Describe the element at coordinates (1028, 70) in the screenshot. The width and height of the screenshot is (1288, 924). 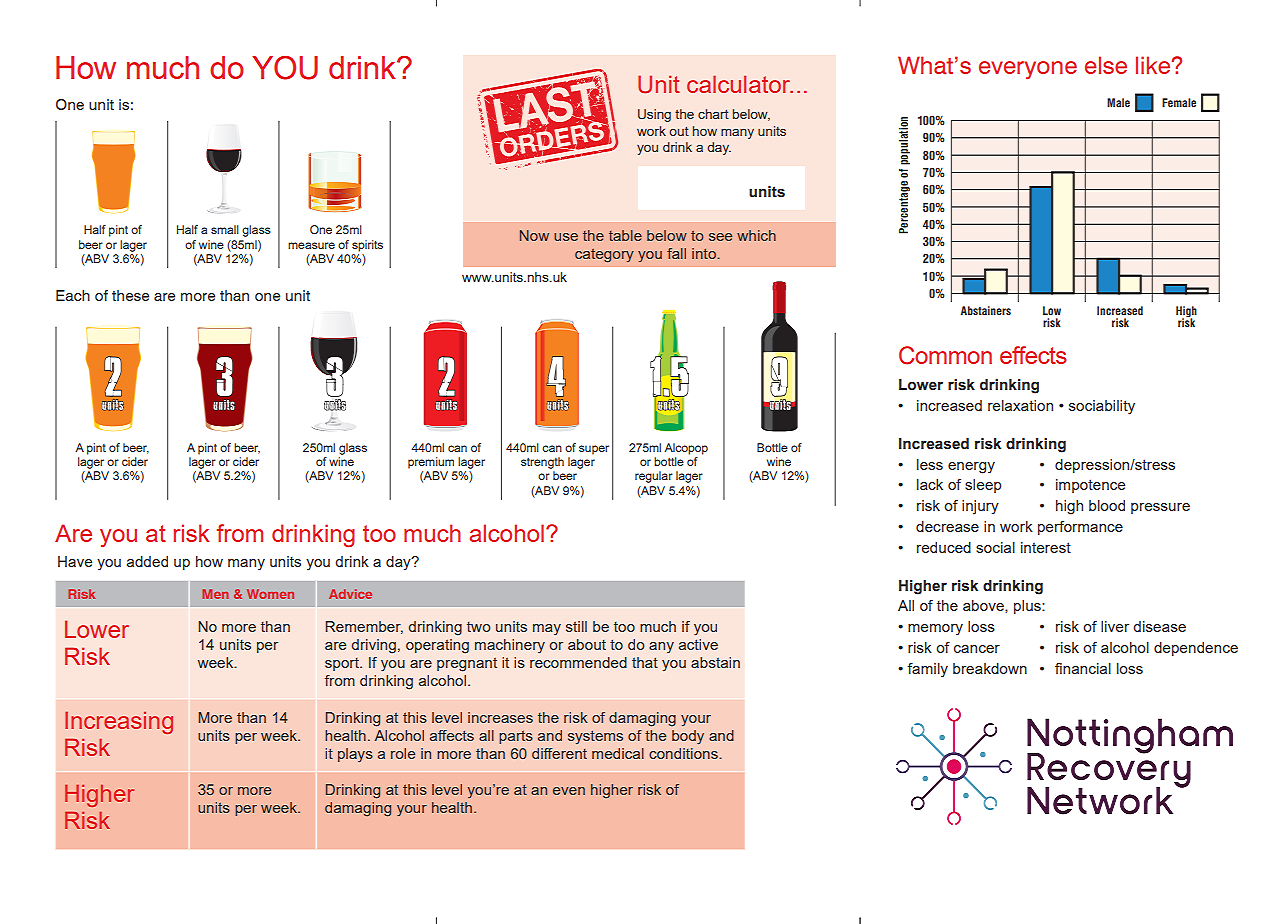
I see `everyone` at that location.
